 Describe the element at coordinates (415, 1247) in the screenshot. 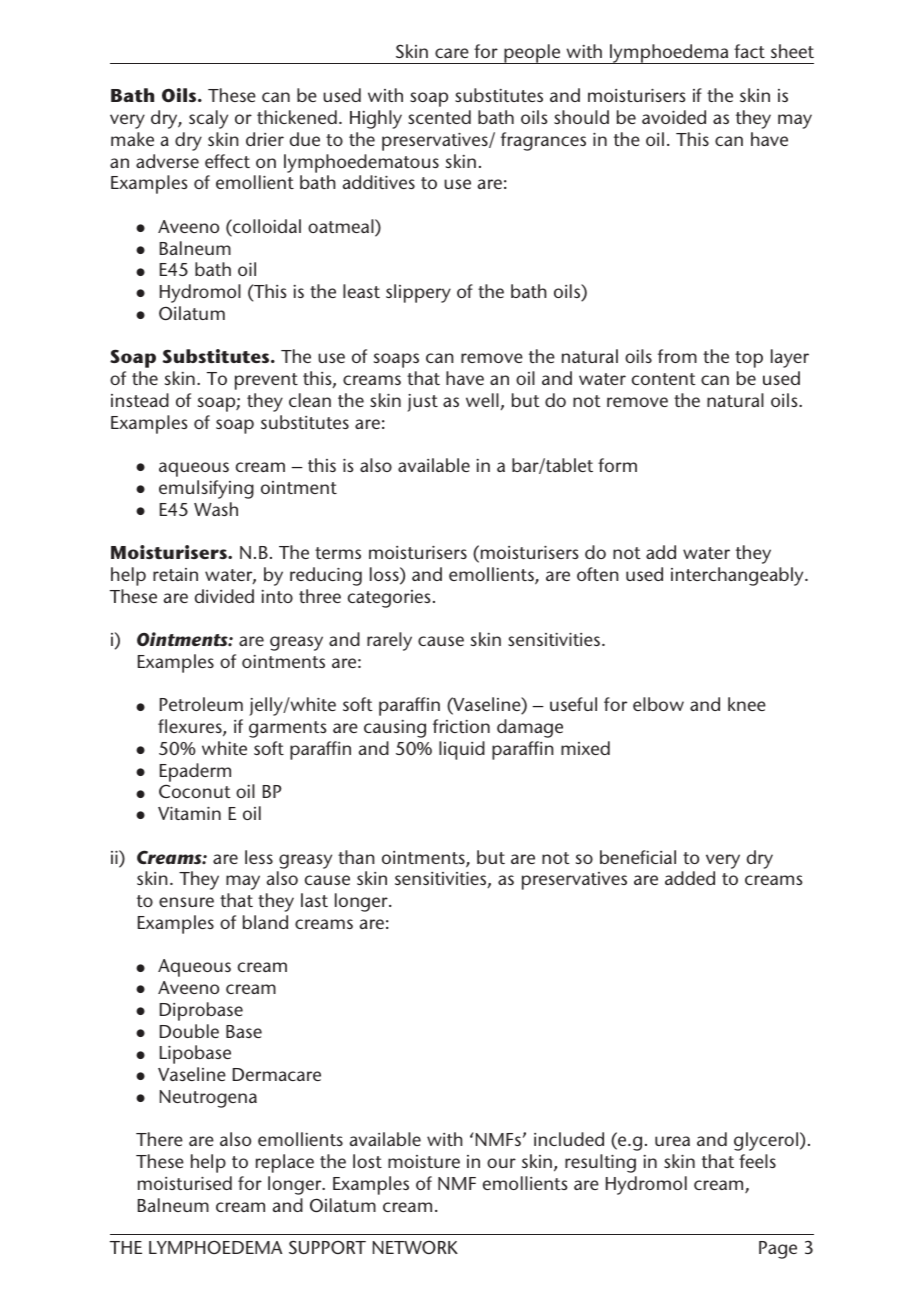

I see `NETWORK` at that location.
